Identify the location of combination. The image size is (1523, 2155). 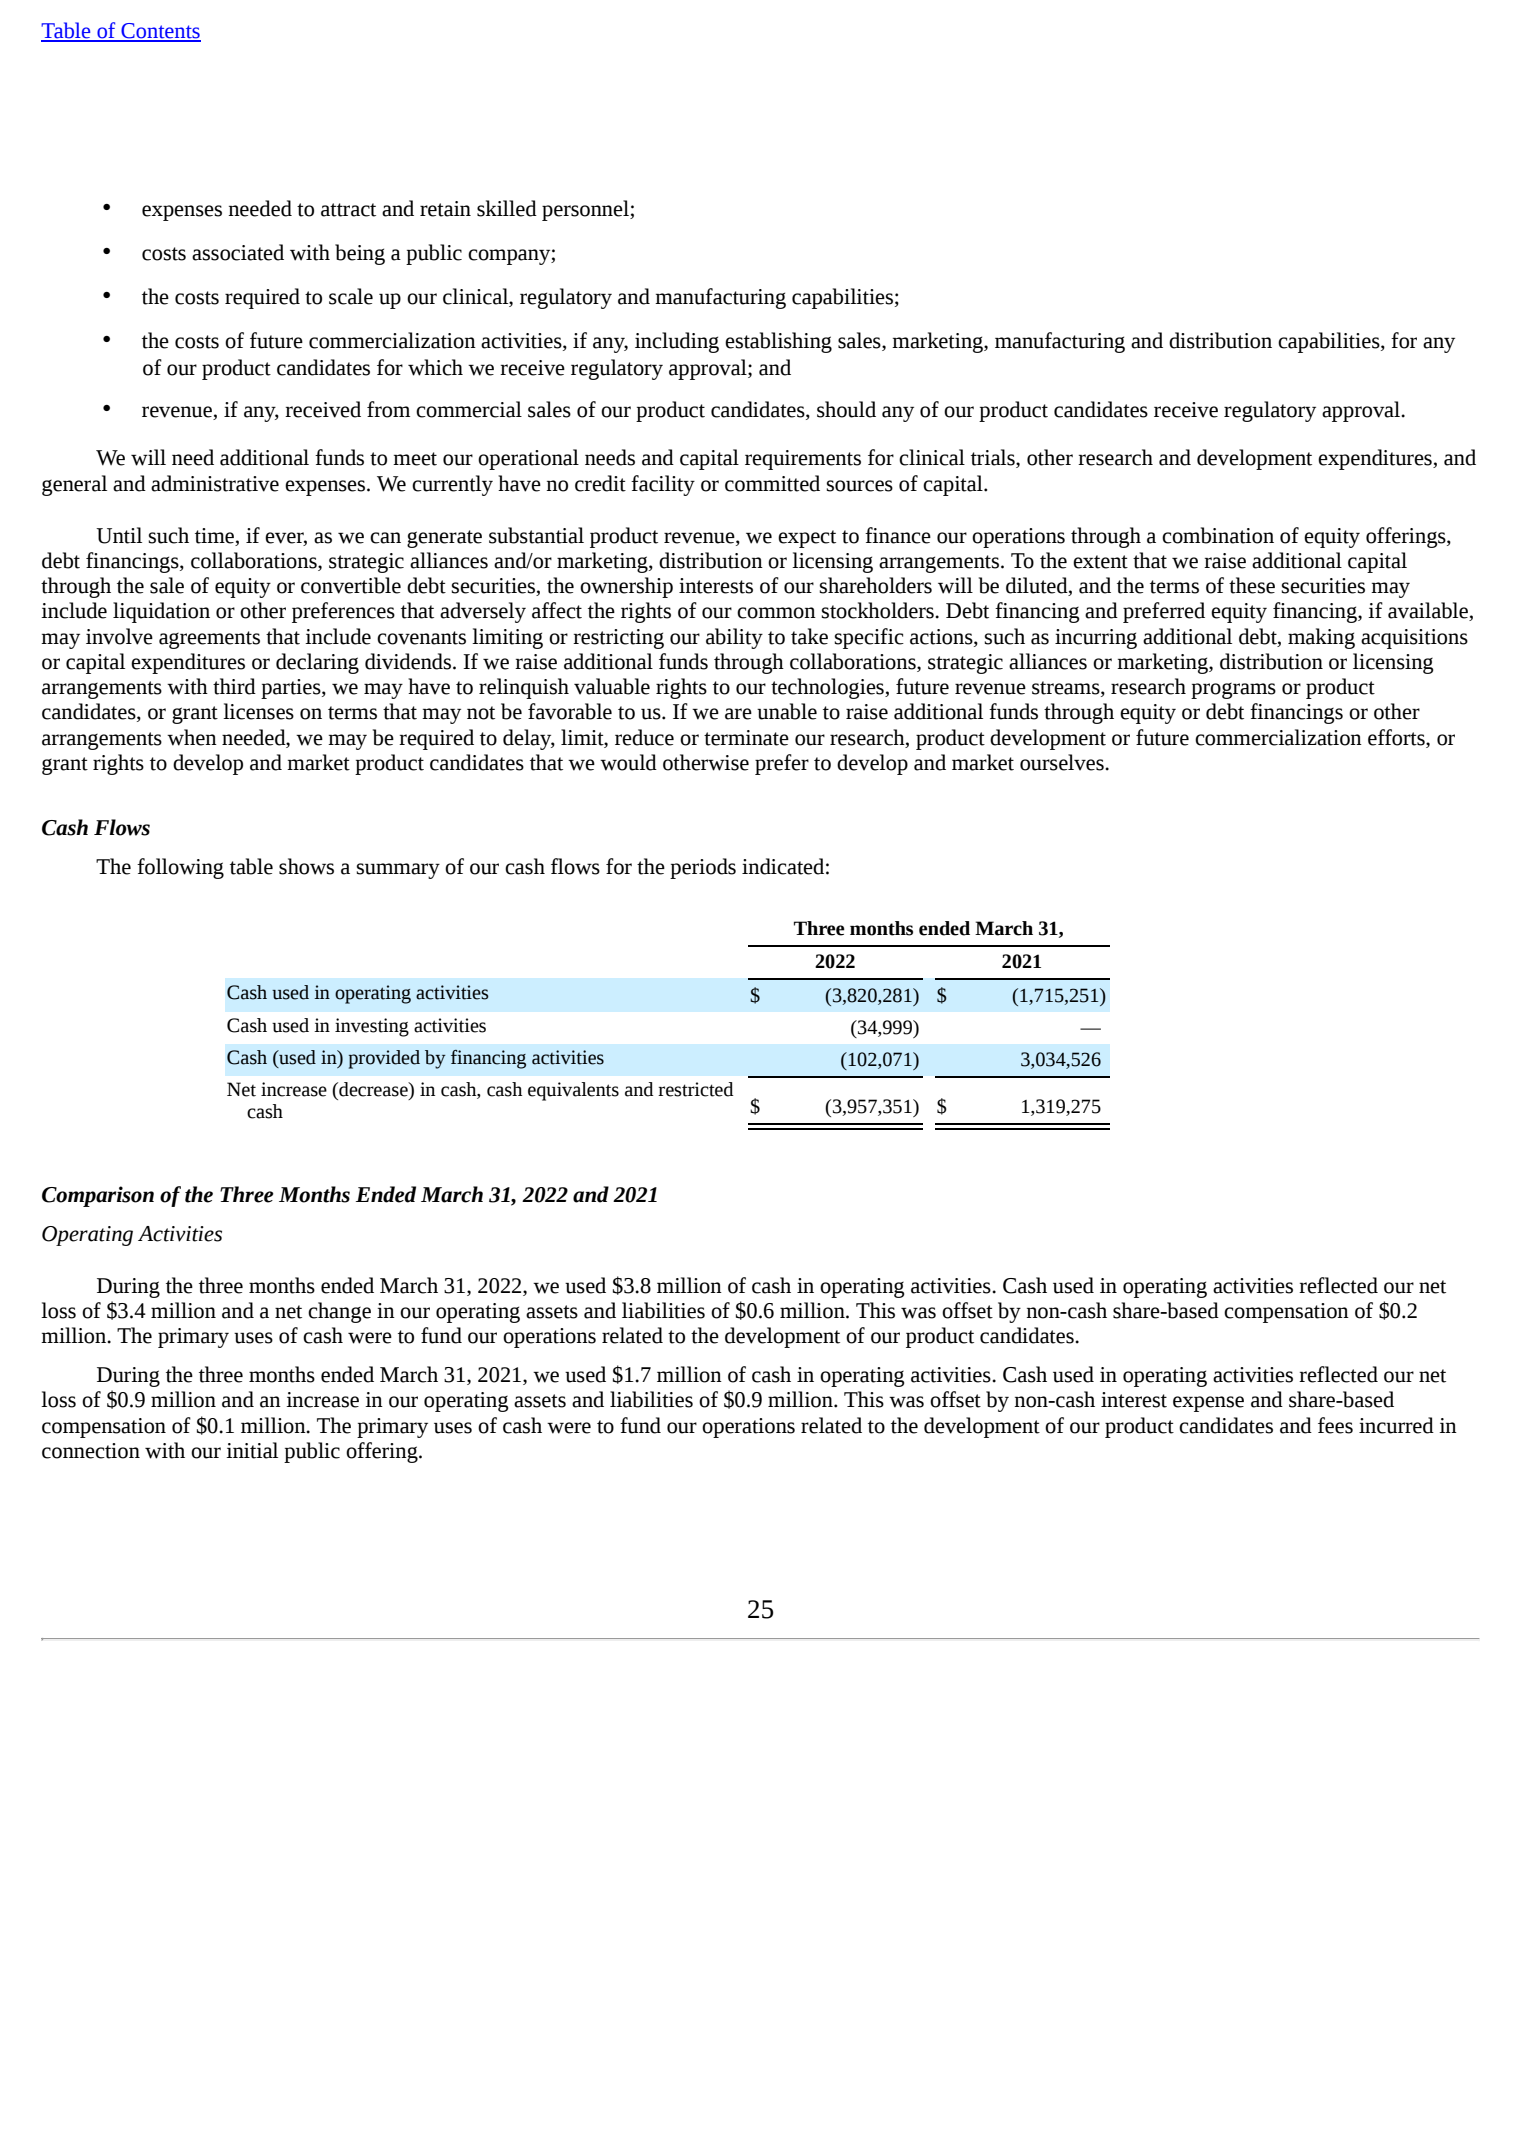
(1218, 535).
